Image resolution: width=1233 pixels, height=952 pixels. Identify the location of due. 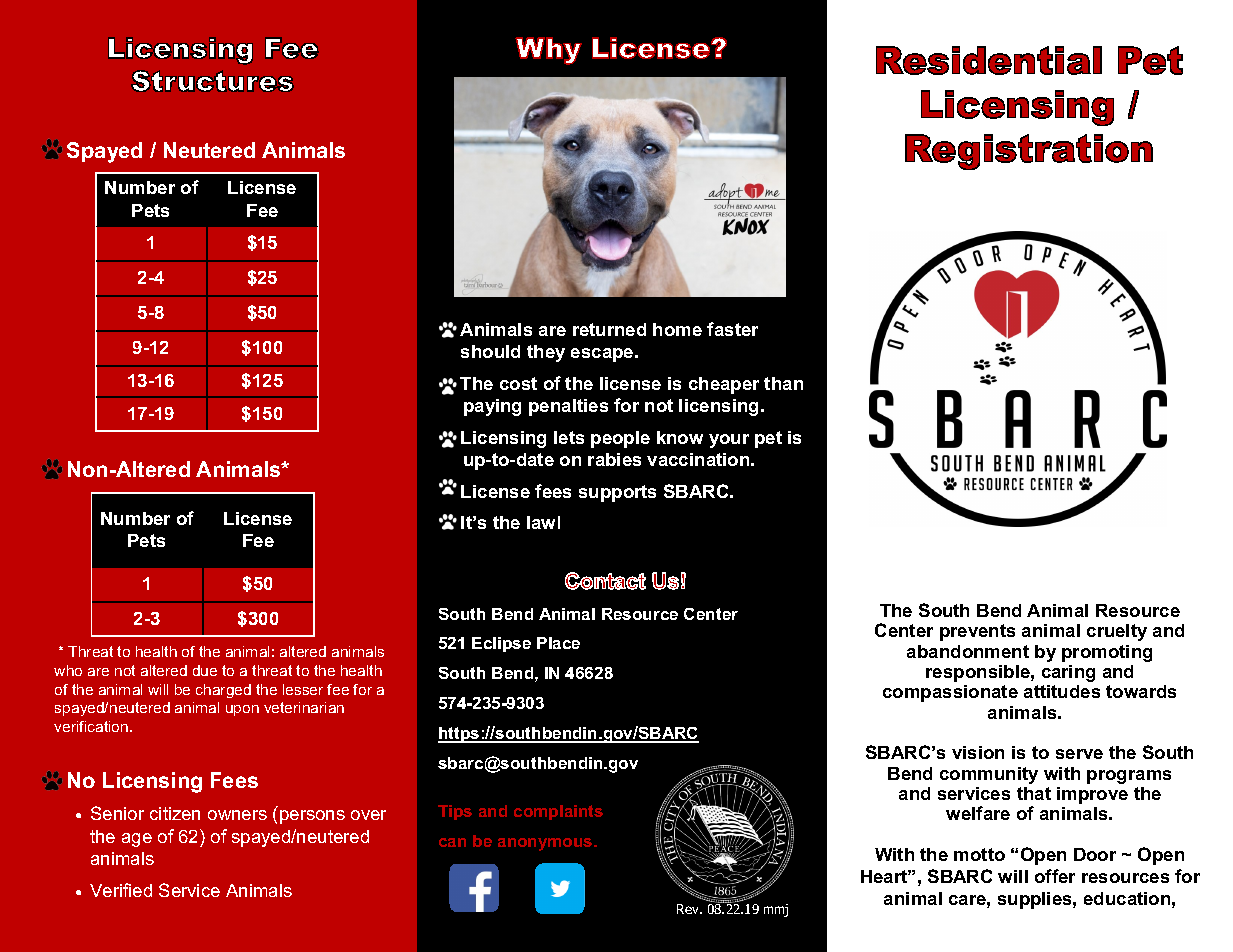
(205, 670).
